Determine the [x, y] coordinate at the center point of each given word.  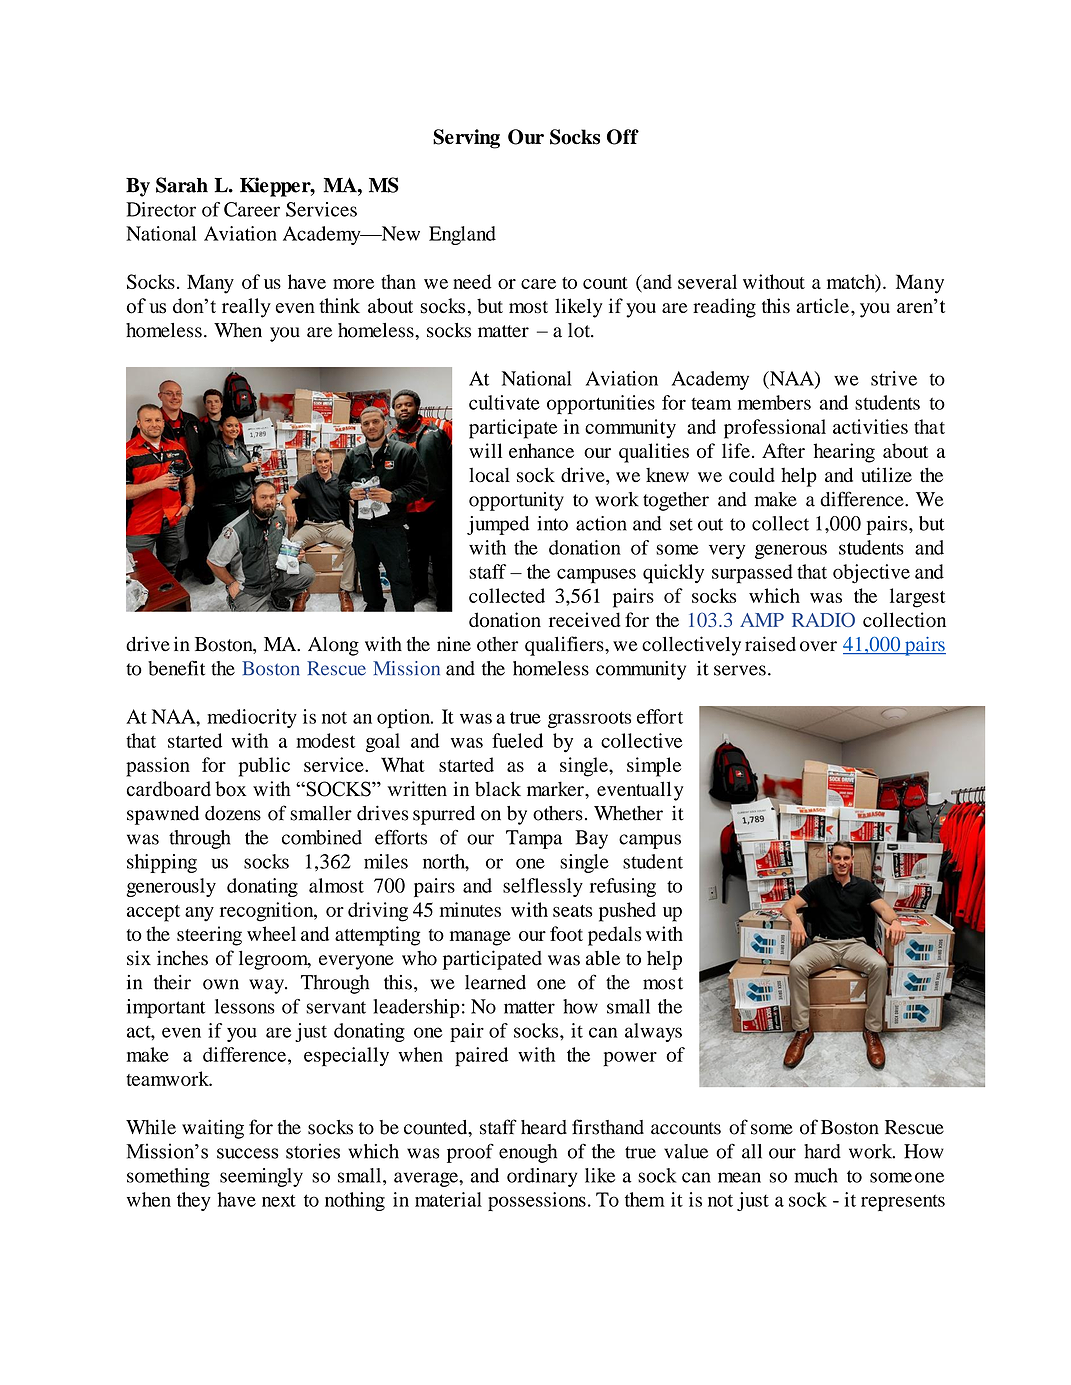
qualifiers [565, 646]
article [822, 305]
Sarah [182, 185]
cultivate [504, 402]
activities [870, 426]
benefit [176, 668]
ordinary [542, 1177]
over [818, 646]
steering [209, 936]
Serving [466, 139]
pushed [627, 912]
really [246, 308]
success [248, 1153]
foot [566, 933]
